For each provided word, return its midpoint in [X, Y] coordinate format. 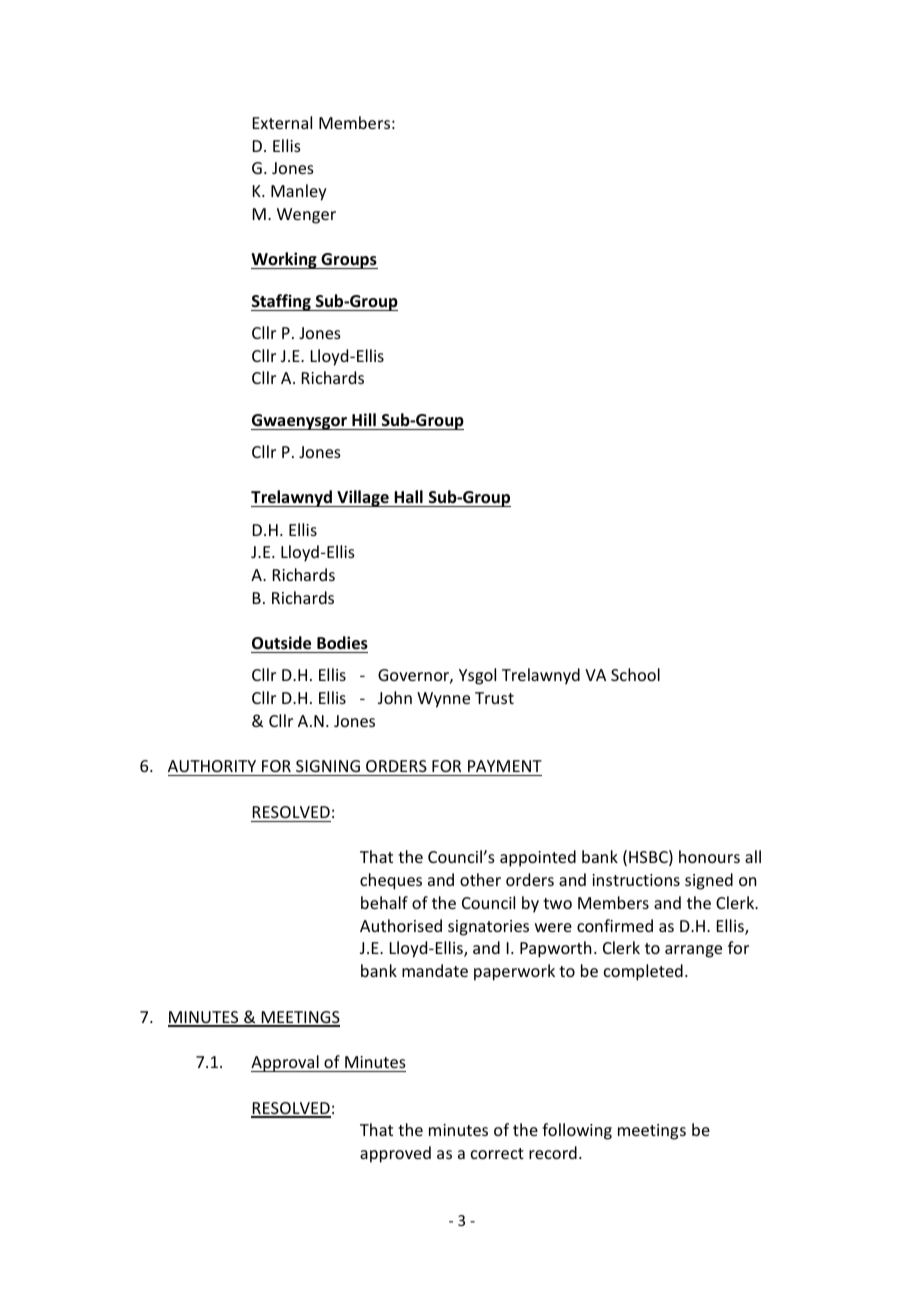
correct [497, 1153]
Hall [408, 496]
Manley [299, 192]
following [577, 1131]
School [635, 674]
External [282, 122]
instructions [636, 880]
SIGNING [328, 766]
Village [363, 498]
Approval [286, 1063]
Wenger [306, 216]
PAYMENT [505, 766]
